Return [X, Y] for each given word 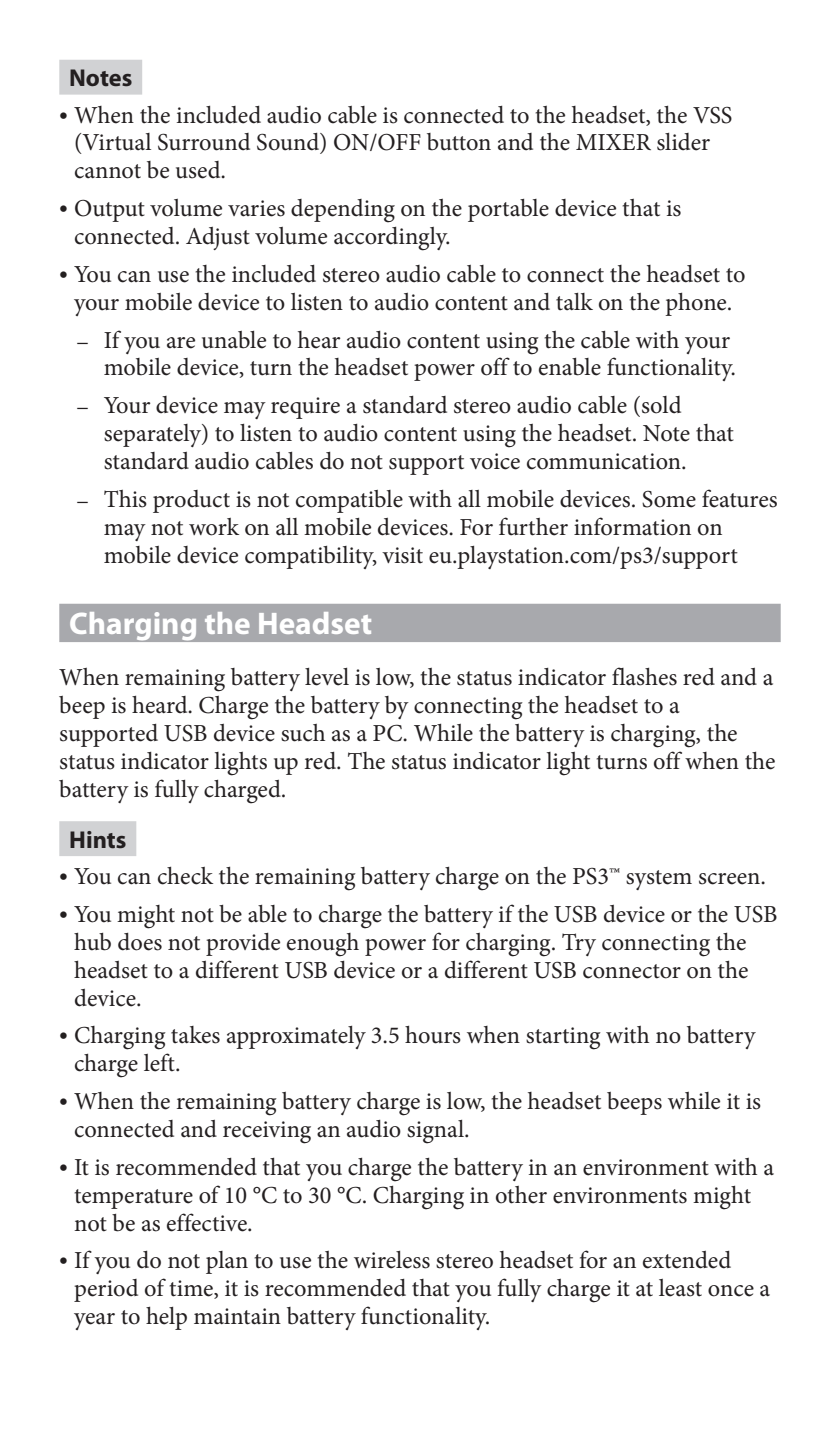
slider [683, 142]
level [327, 677]
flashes [644, 676]
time [192, 1289]
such [303, 733]
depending [343, 211]
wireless [392, 1260]
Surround [204, 142]
